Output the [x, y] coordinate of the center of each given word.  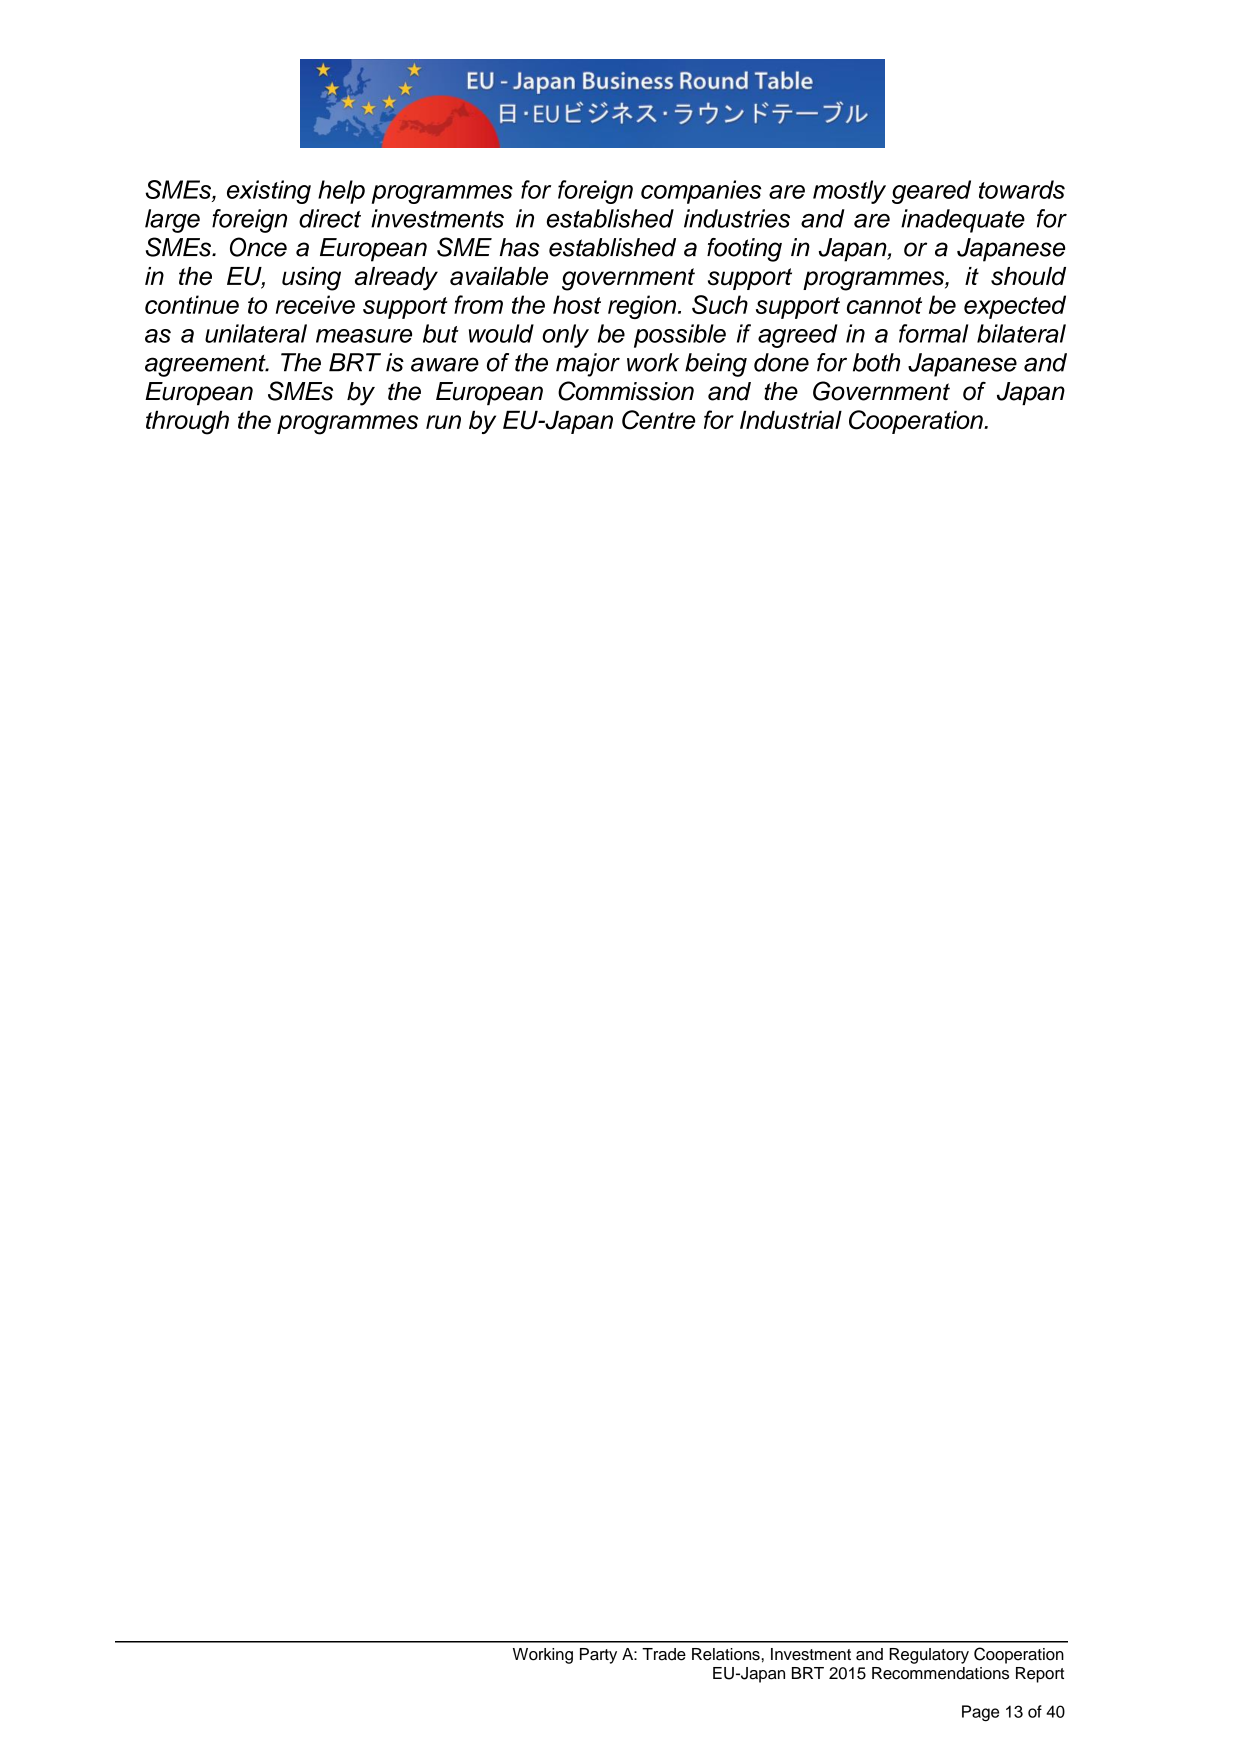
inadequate [963, 221]
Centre [658, 420]
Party [598, 1656]
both [876, 362]
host [577, 304]
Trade [664, 1654]
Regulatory [929, 1656]
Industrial [791, 419]
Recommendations [940, 1673]
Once [258, 247]
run [443, 422]
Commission [626, 391]
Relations [727, 1654]
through [187, 422]
